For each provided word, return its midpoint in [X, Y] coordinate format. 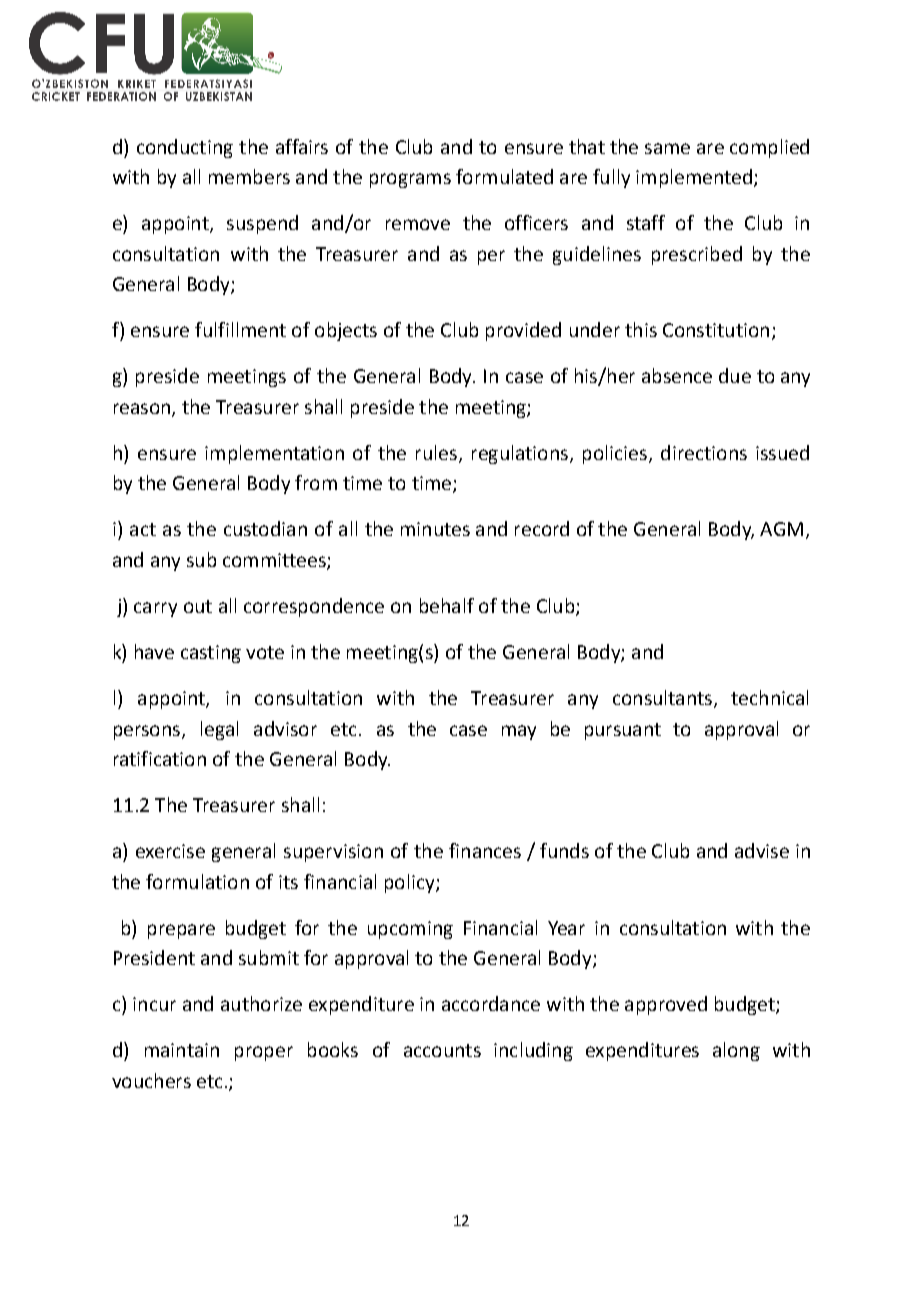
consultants [662, 697]
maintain [182, 1050]
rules [436, 452]
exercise [170, 851]
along [736, 1051]
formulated [504, 176]
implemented [694, 178]
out [198, 606]
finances [485, 850]
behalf [447, 605]
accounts [442, 1050]
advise [762, 850]
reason [142, 408]
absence [677, 375]
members [249, 176]
